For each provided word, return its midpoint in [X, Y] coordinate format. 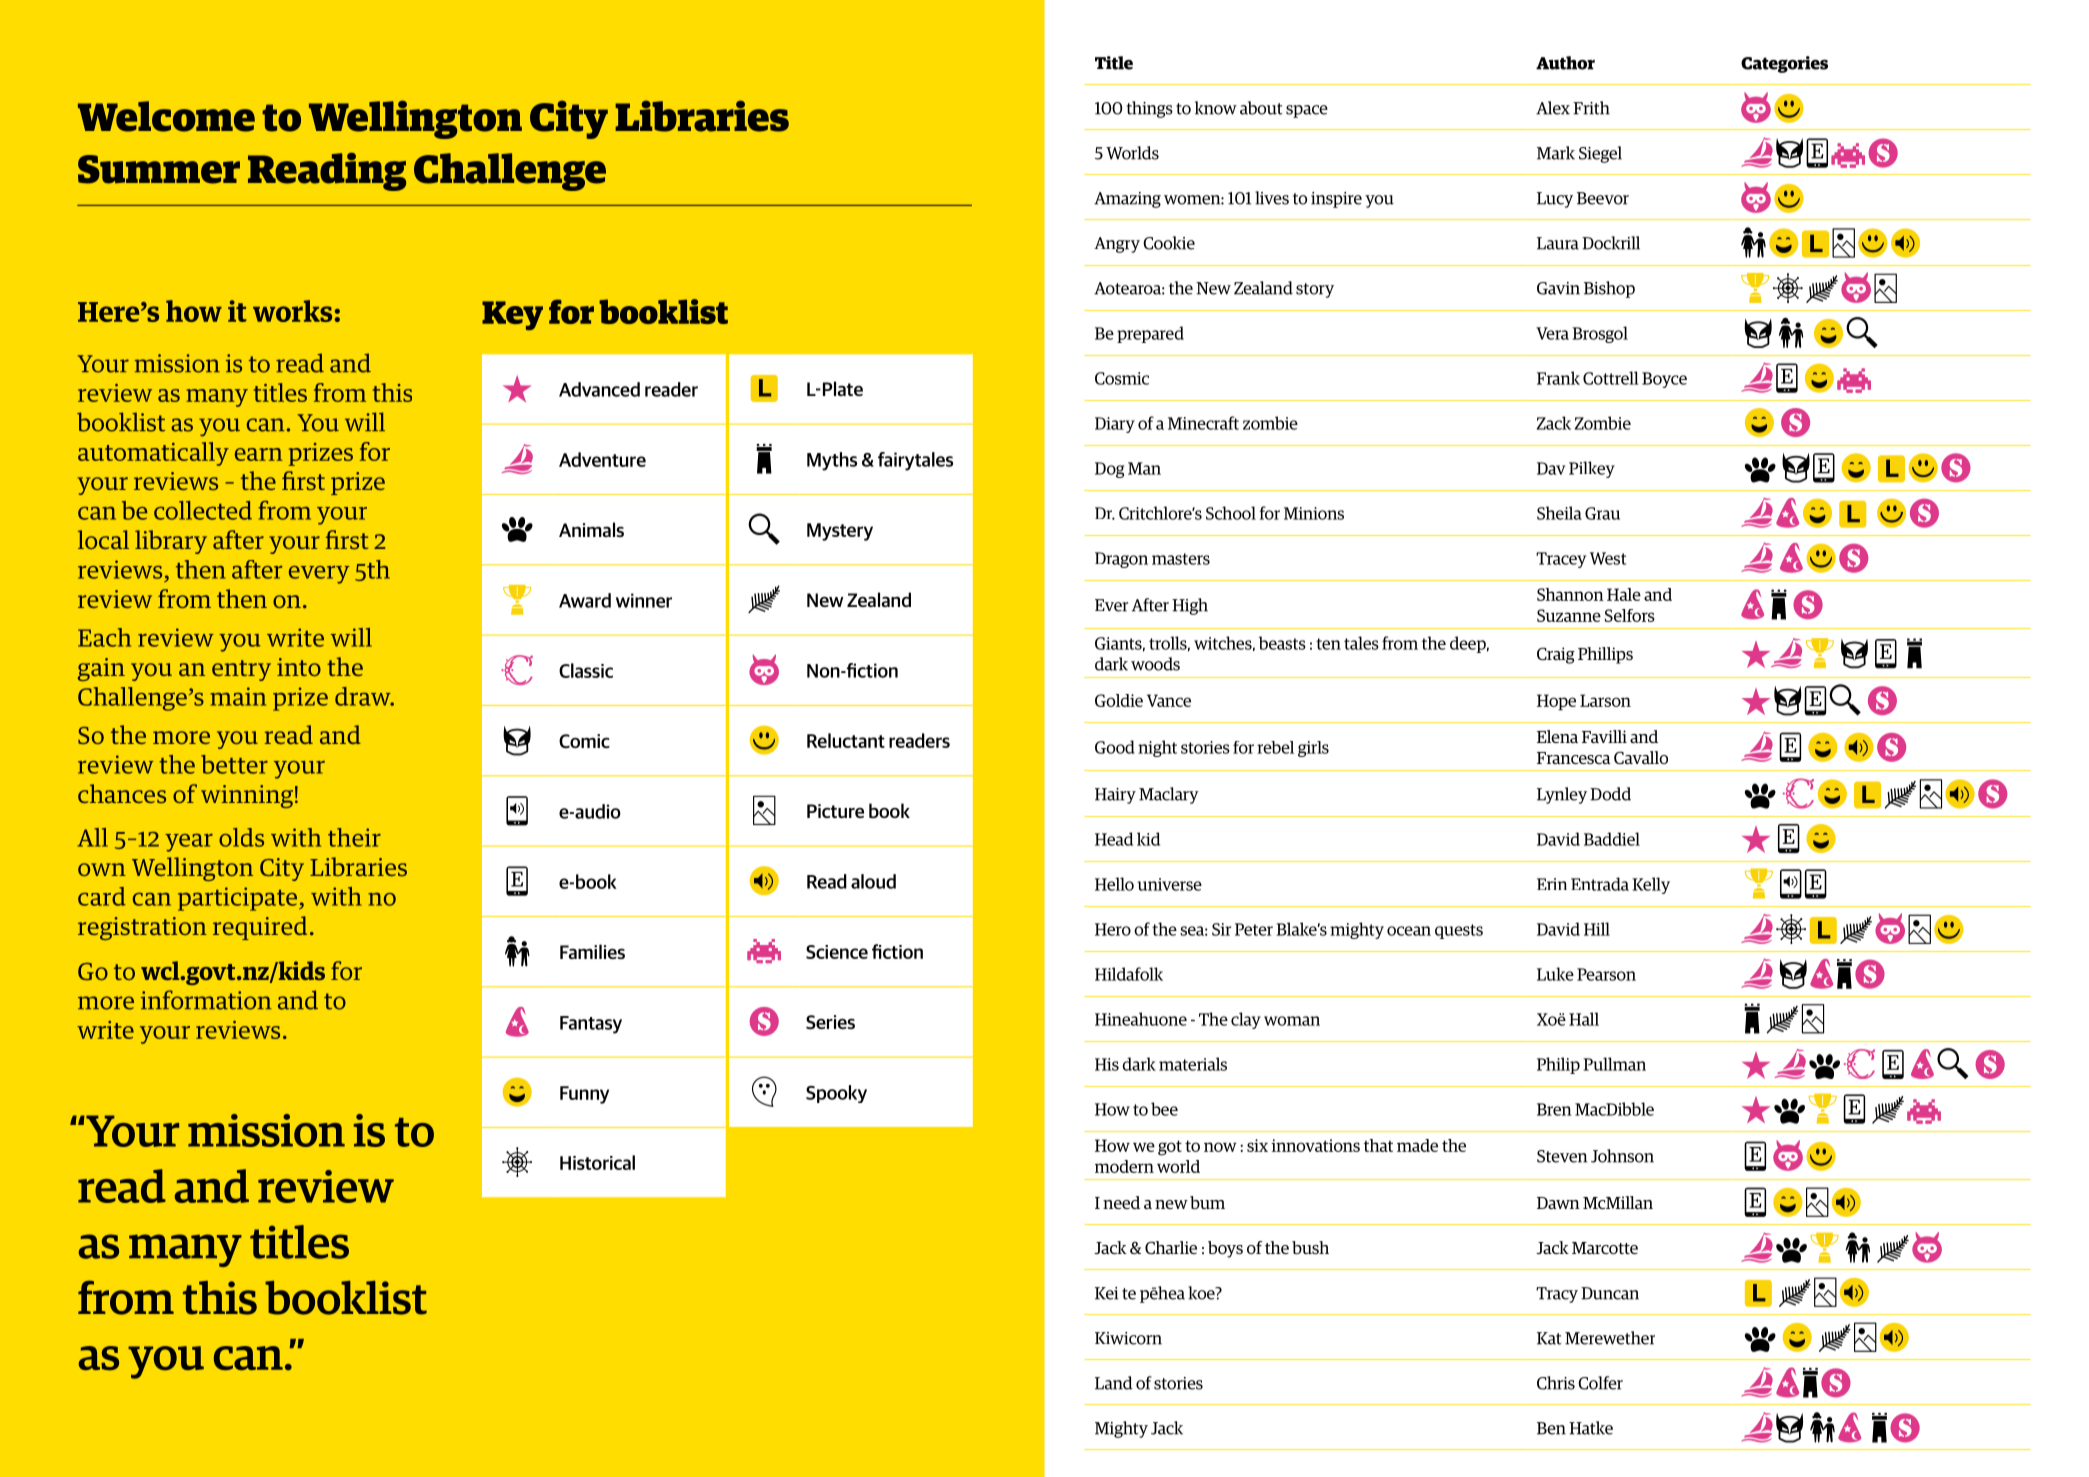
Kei [1106, 1293]
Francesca [1574, 758]
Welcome [166, 116]
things [1150, 109]
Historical [597, 1162]
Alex [1553, 108]
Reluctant [846, 740]
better [234, 764]
